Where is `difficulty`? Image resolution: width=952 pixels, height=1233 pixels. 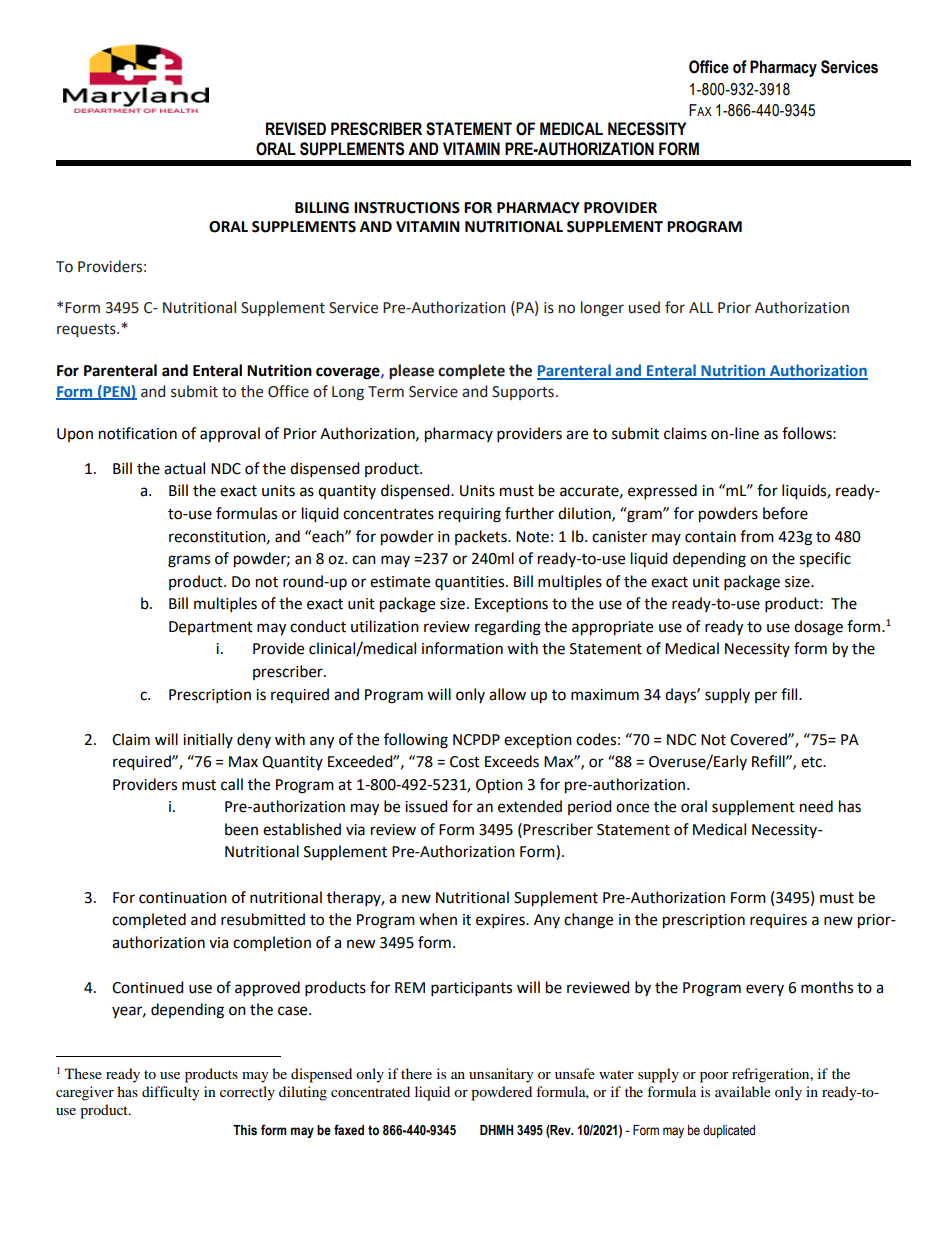
difficulty is located at coordinates (171, 1093).
